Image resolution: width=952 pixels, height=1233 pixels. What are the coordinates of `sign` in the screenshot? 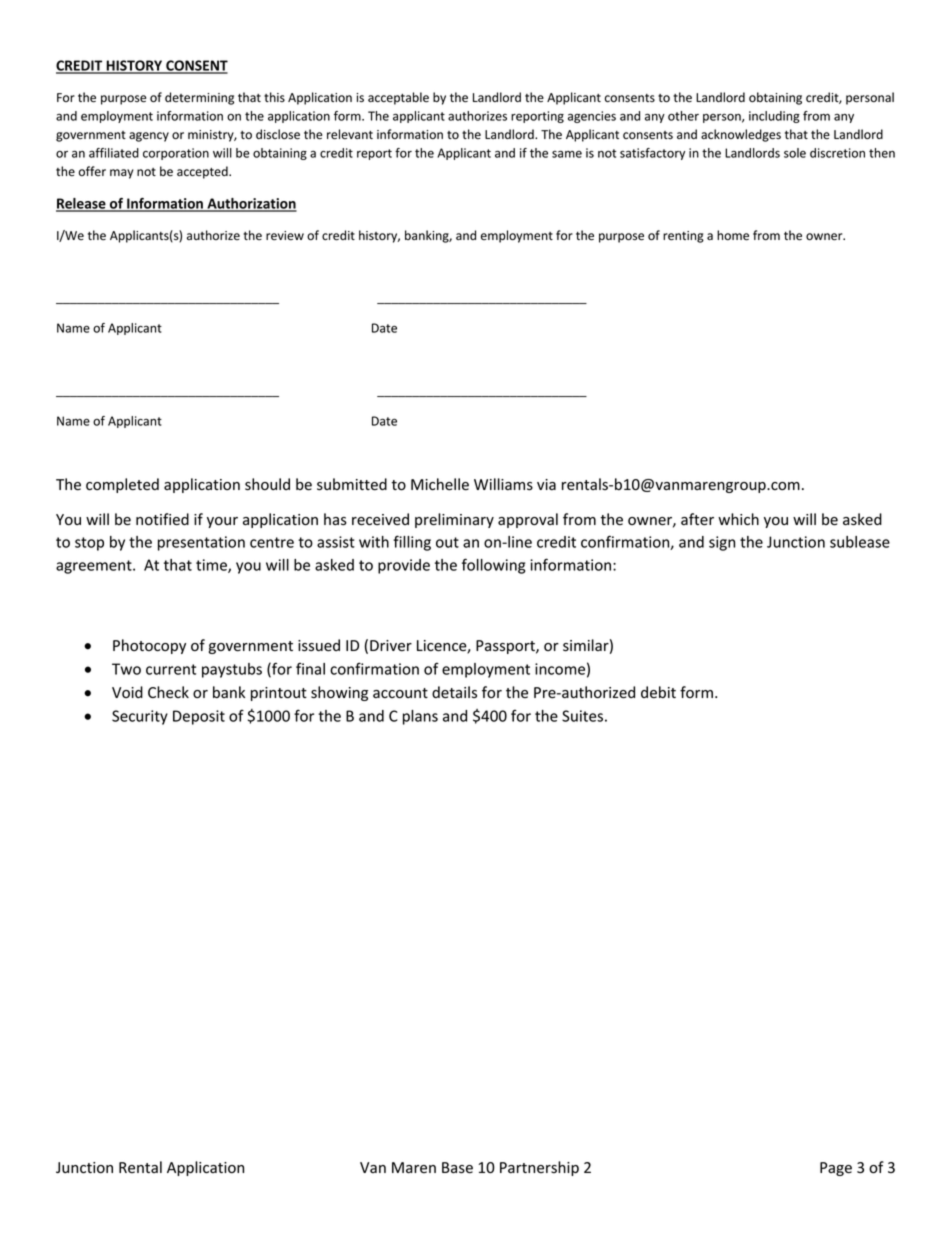 It's located at (722, 543).
